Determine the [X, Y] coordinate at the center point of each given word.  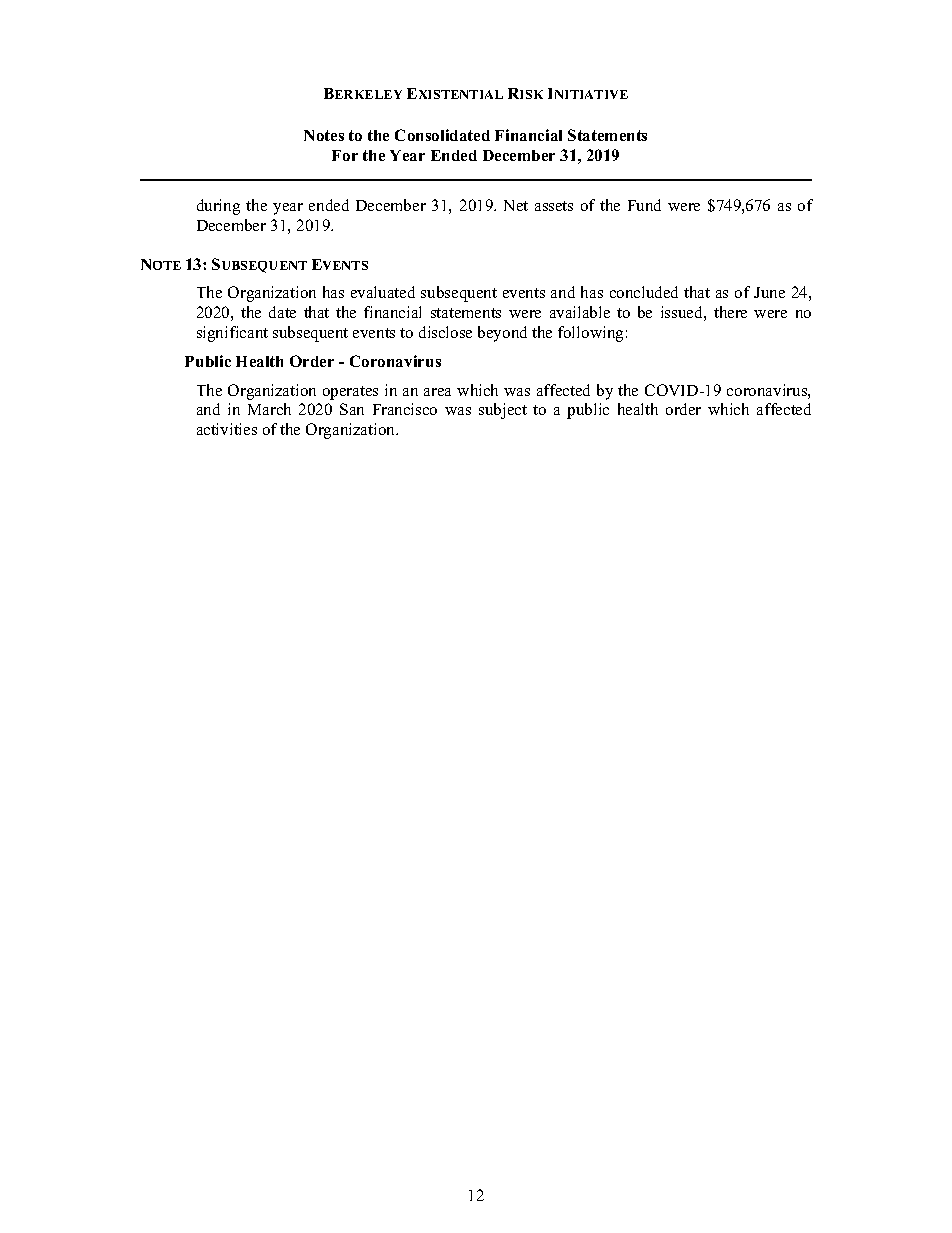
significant [232, 334]
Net [516, 205]
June [769, 292]
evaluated [383, 292]
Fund [644, 205]
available [580, 312]
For [345, 155]
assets [554, 206]
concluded [644, 292]
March [269, 409]
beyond [502, 334]
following [590, 334]
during [218, 207]
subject [503, 411]
